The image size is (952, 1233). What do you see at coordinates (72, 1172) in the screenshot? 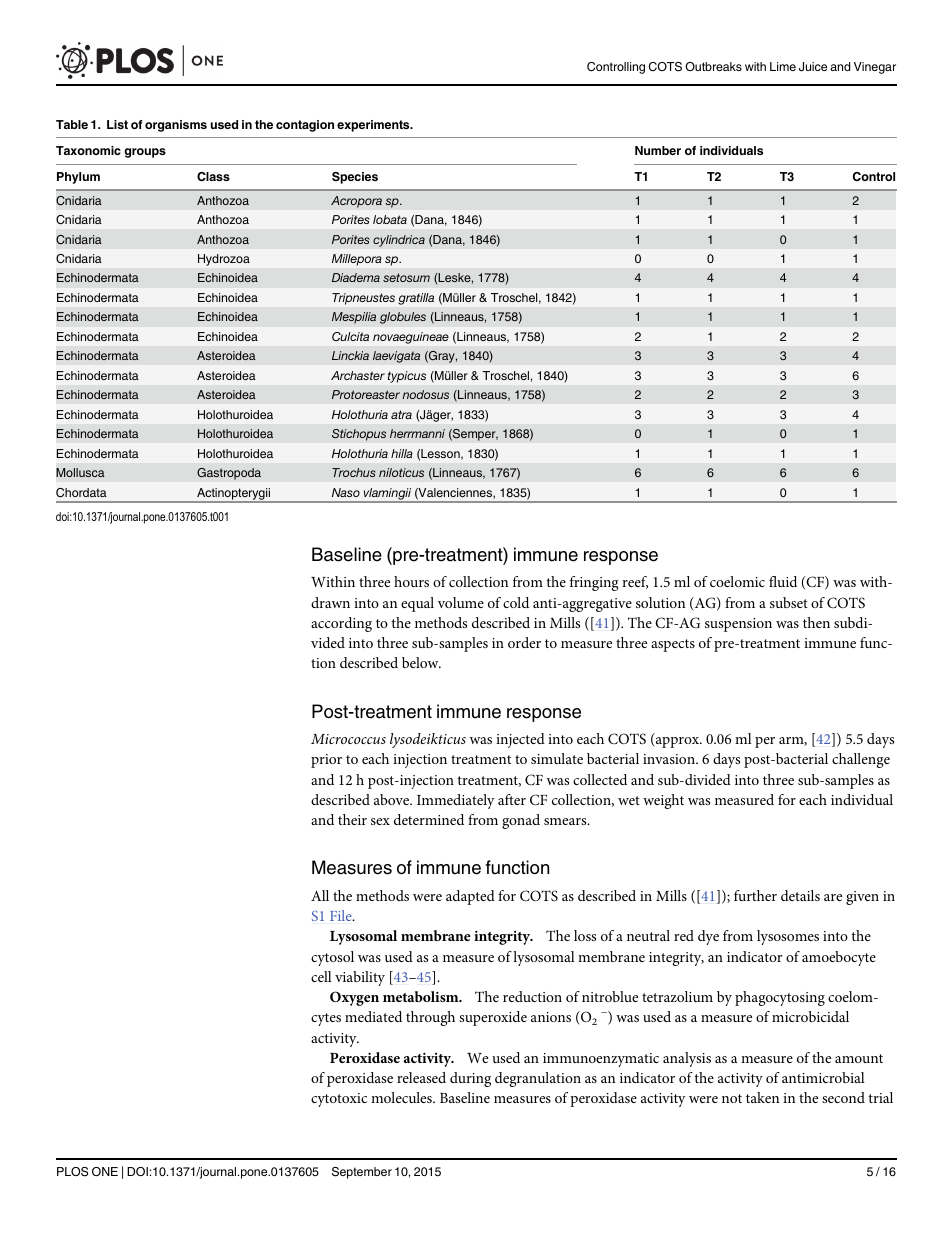
I see `PLOS` at bounding box center [72, 1172].
